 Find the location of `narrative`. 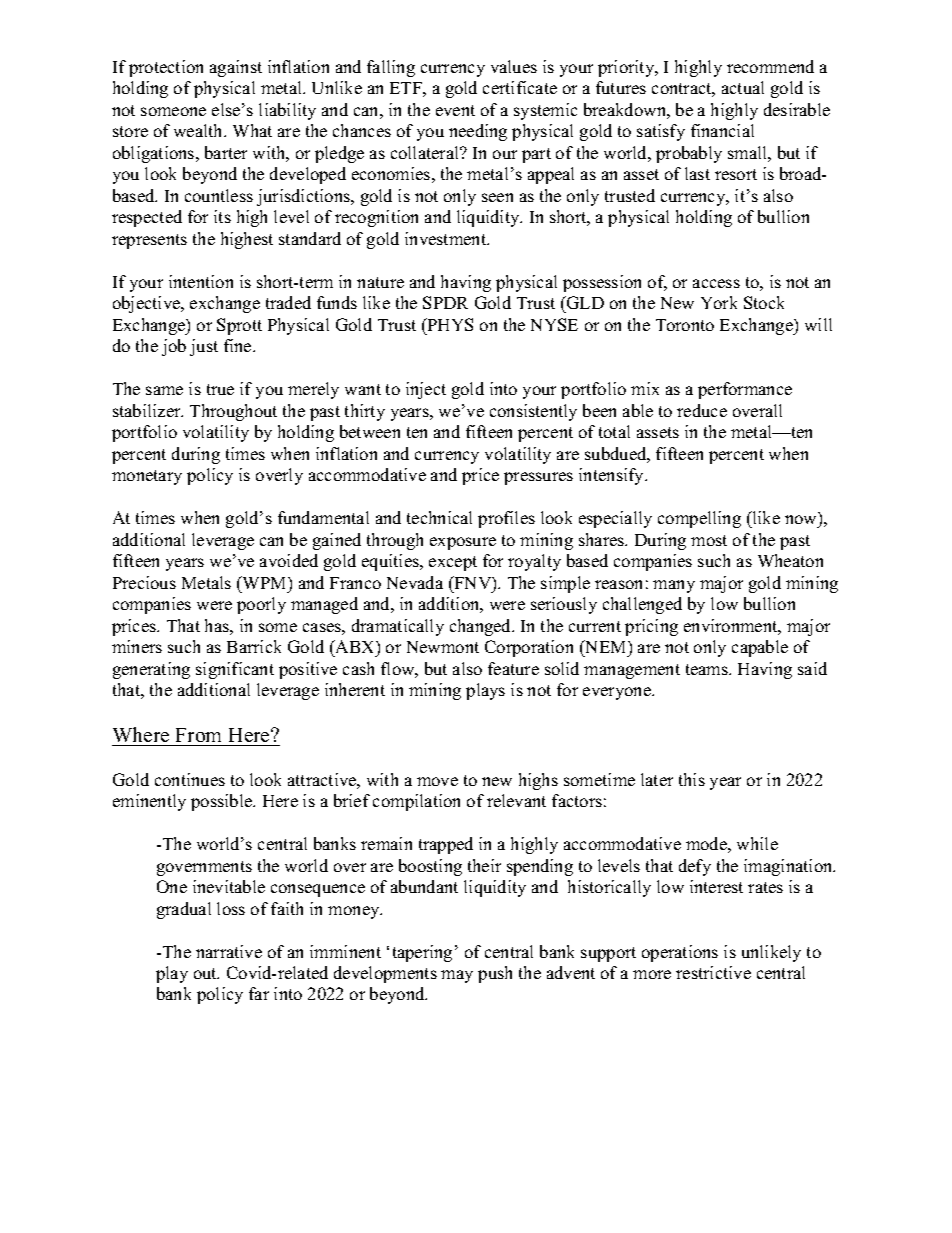

narrative is located at coordinates (229, 951).
